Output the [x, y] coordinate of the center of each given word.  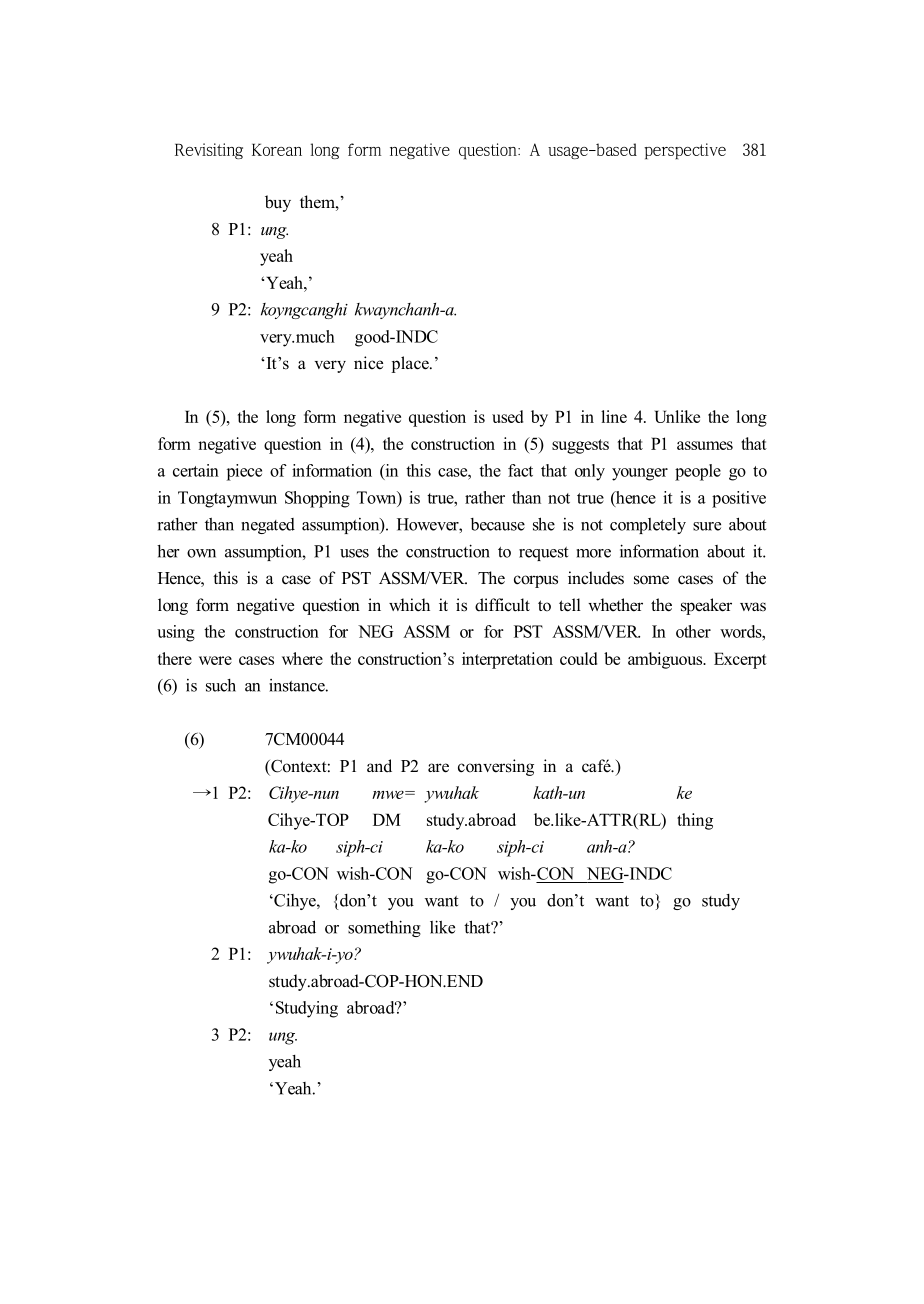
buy [278, 203]
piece [244, 472]
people [698, 472]
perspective [685, 151]
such [221, 685]
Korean [277, 150]
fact [520, 470]
